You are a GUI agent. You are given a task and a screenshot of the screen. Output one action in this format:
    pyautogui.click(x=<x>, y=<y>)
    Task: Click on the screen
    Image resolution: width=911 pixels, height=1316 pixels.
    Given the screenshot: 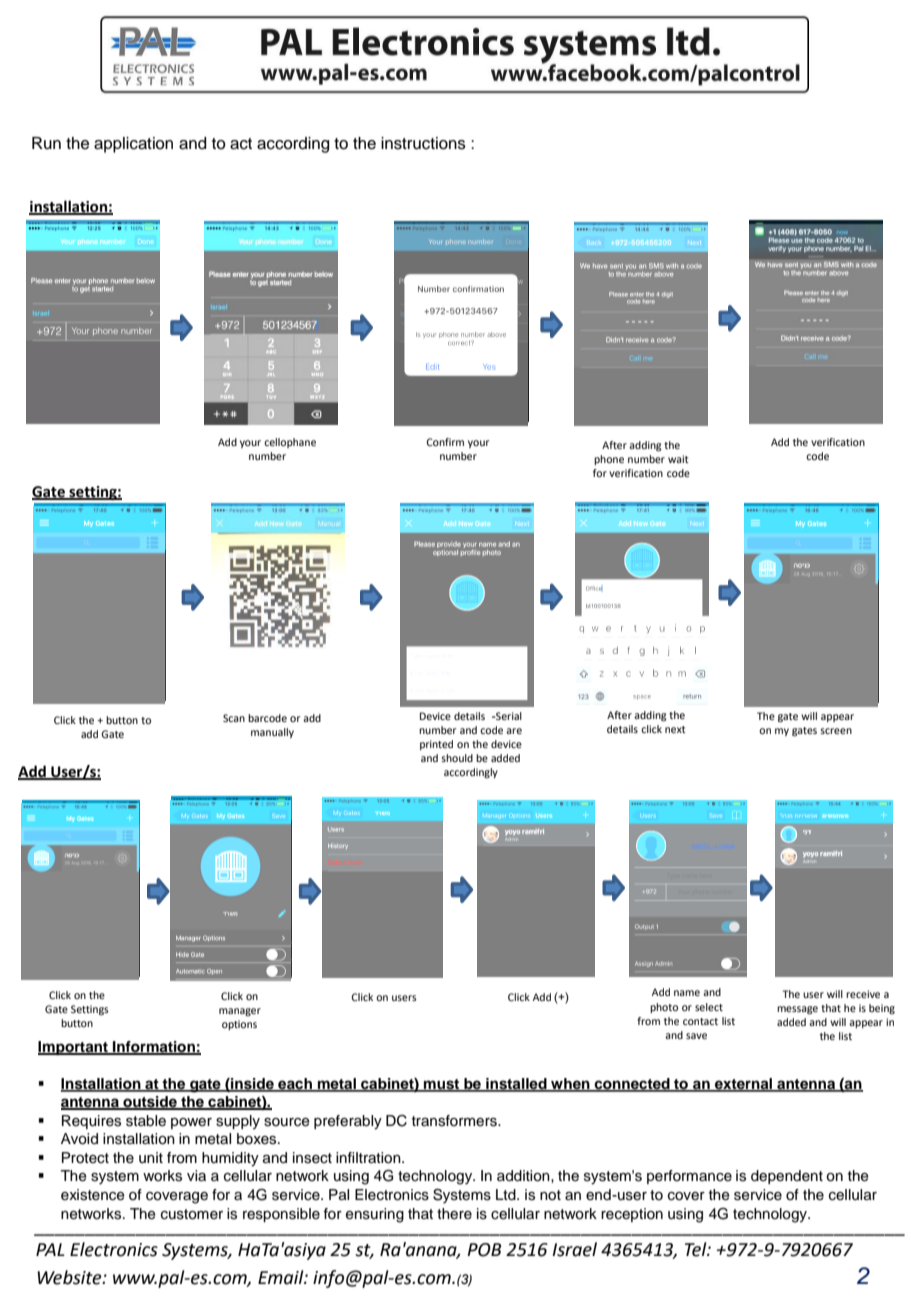 What is the action you would take?
    pyautogui.click(x=836, y=731)
